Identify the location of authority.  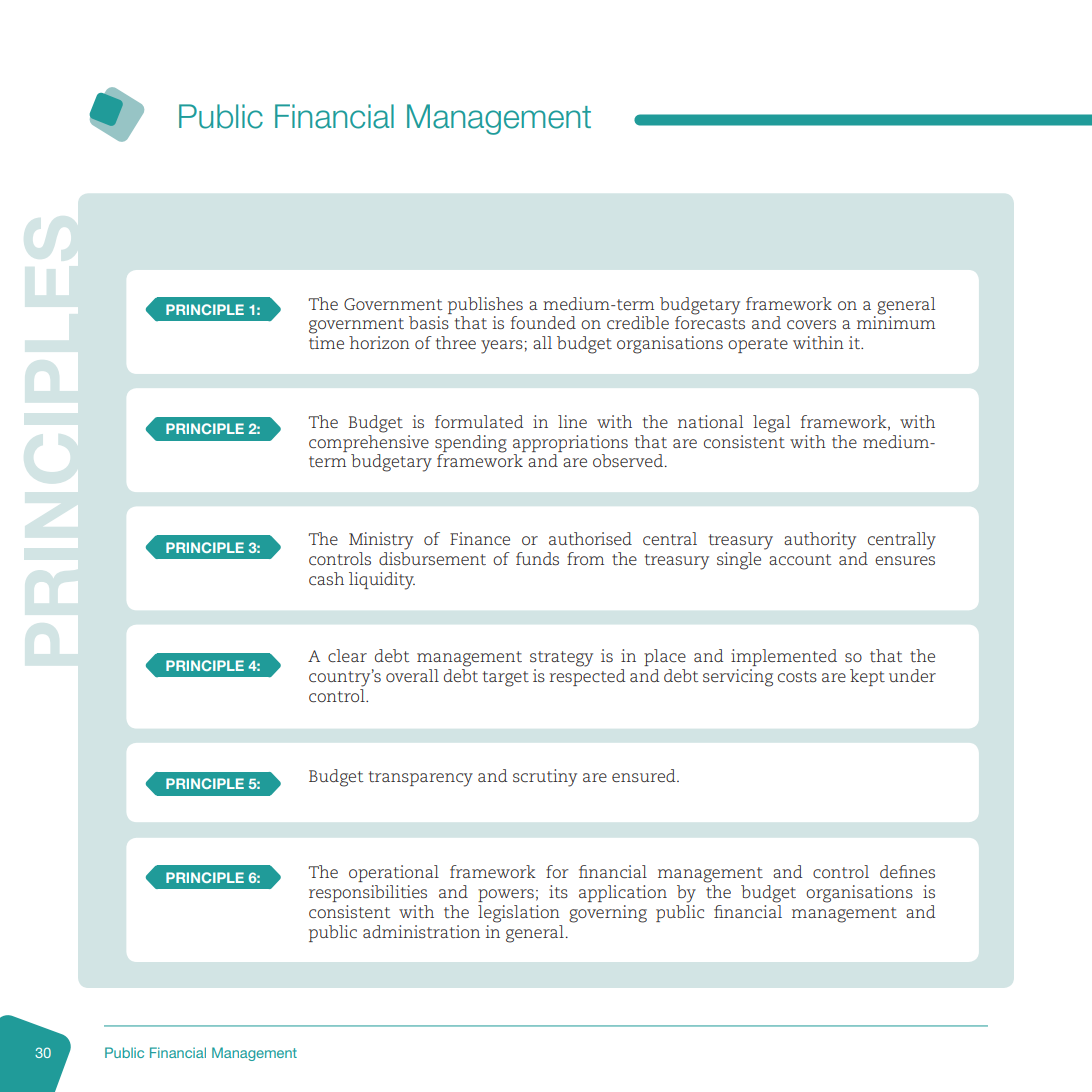
(820, 541).
